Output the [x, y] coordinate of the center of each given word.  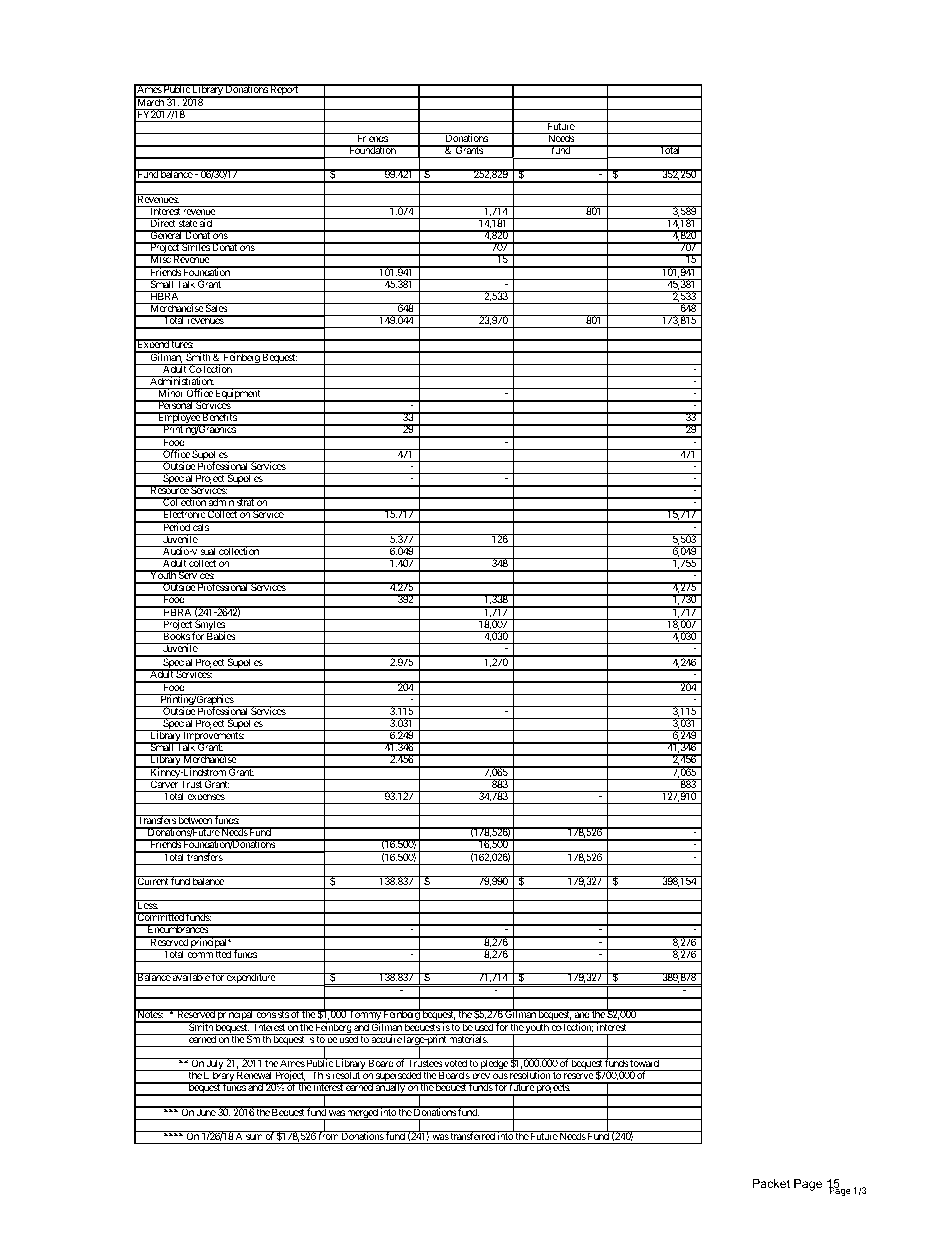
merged [362, 1113]
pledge [493, 1065]
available [191, 977]
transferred [472, 1135]
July [215, 1065]
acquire [386, 1040]
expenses [205, 799]
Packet [771, 1183]
